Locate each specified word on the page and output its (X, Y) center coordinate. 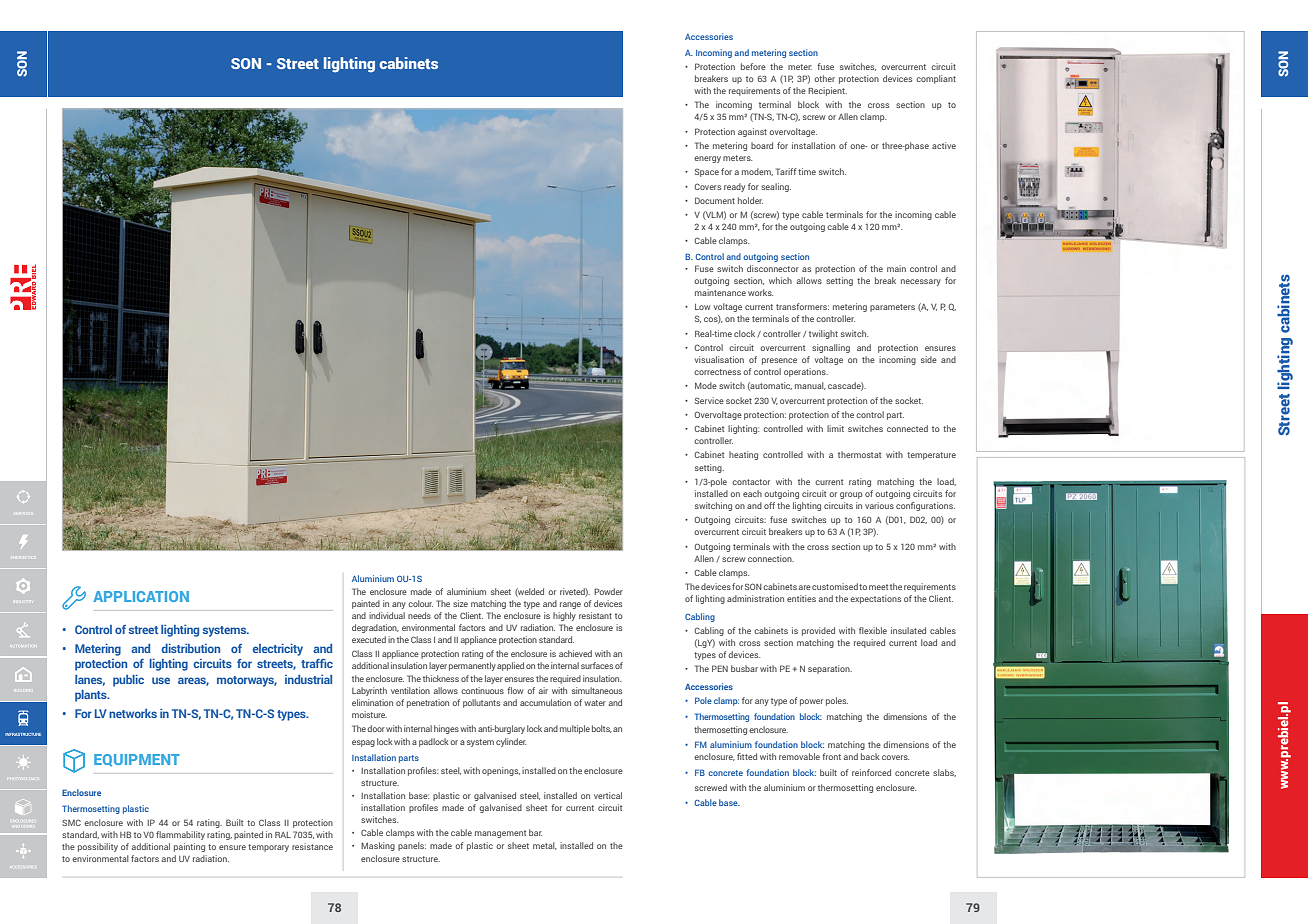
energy (707, 159)
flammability (180, 835)
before (753, 66)
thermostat (859, 454)
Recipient (827, 91)
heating (743, 455)
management (500, 834)
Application (141, 596)
